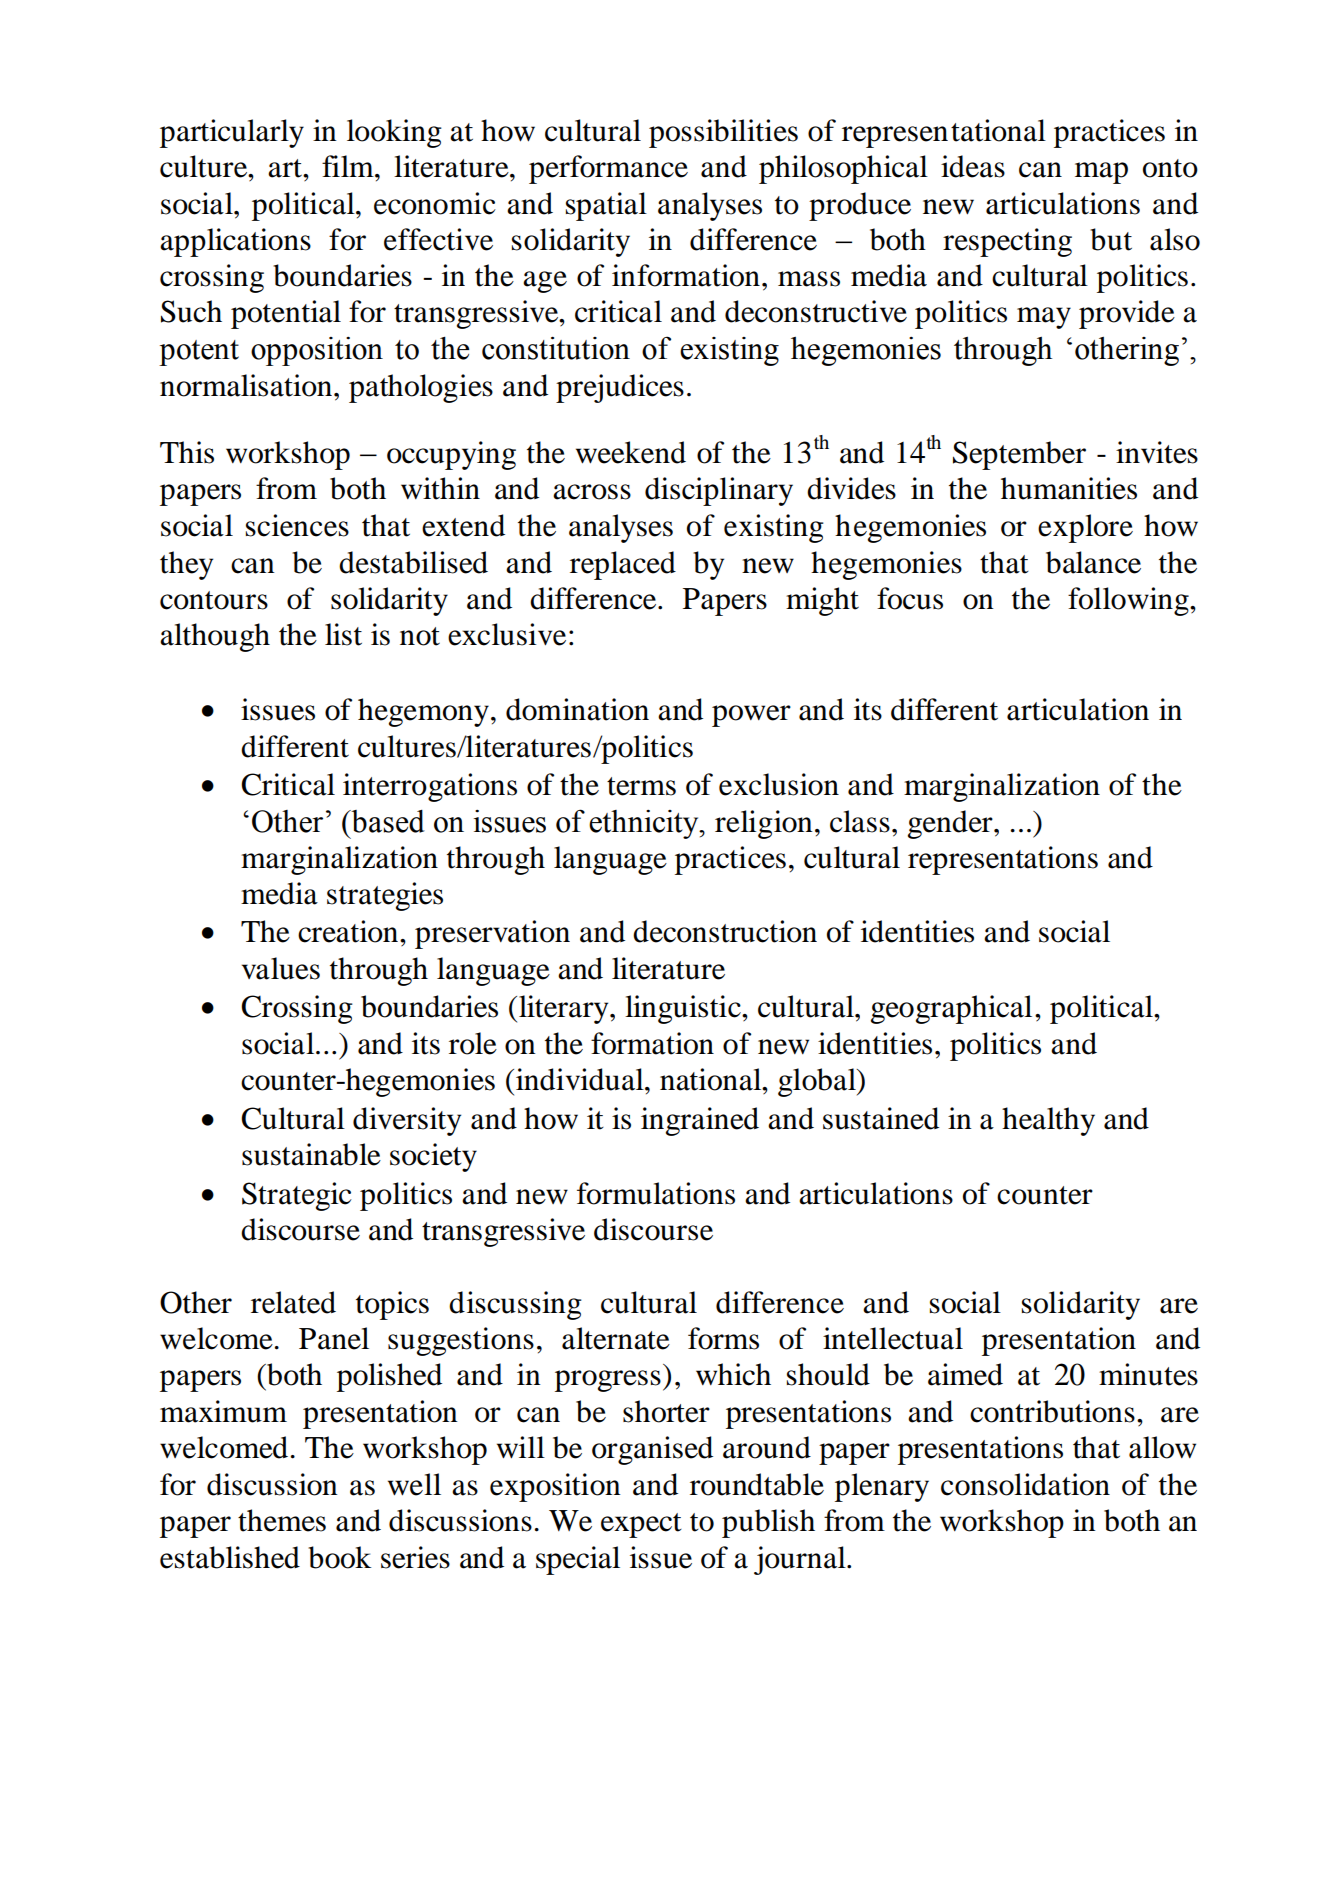 This screenshot has height=1900, width=1343. What do you see at coordinates (1101, 173) in the screenshot?
I see `map` at bounding box center [1101, 173].
